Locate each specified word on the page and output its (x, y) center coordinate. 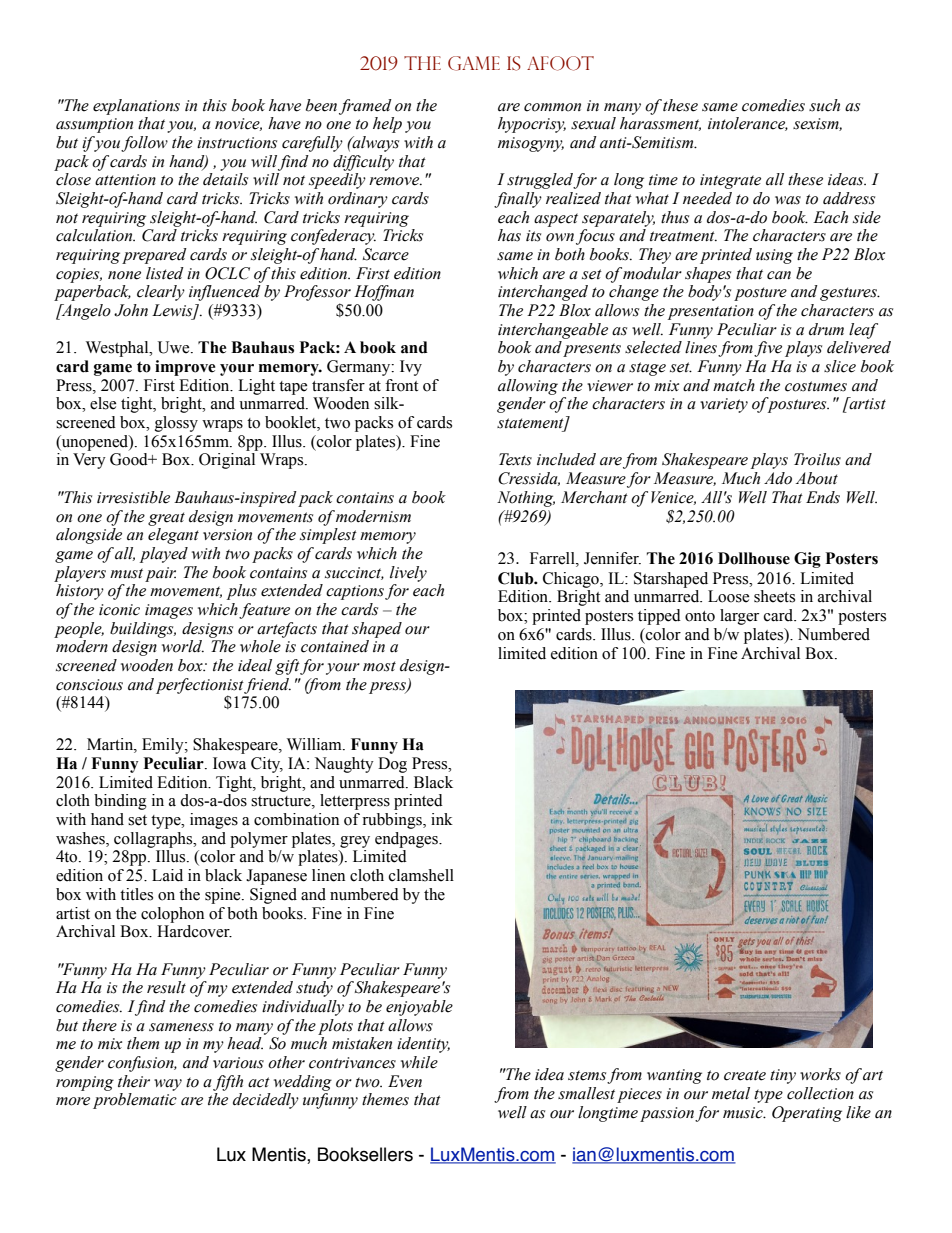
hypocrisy (532, 125)
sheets (774, 596)
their (134, 1081)
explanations (136, 107)
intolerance (748, 124)
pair (160, 574)
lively (408, 574)
